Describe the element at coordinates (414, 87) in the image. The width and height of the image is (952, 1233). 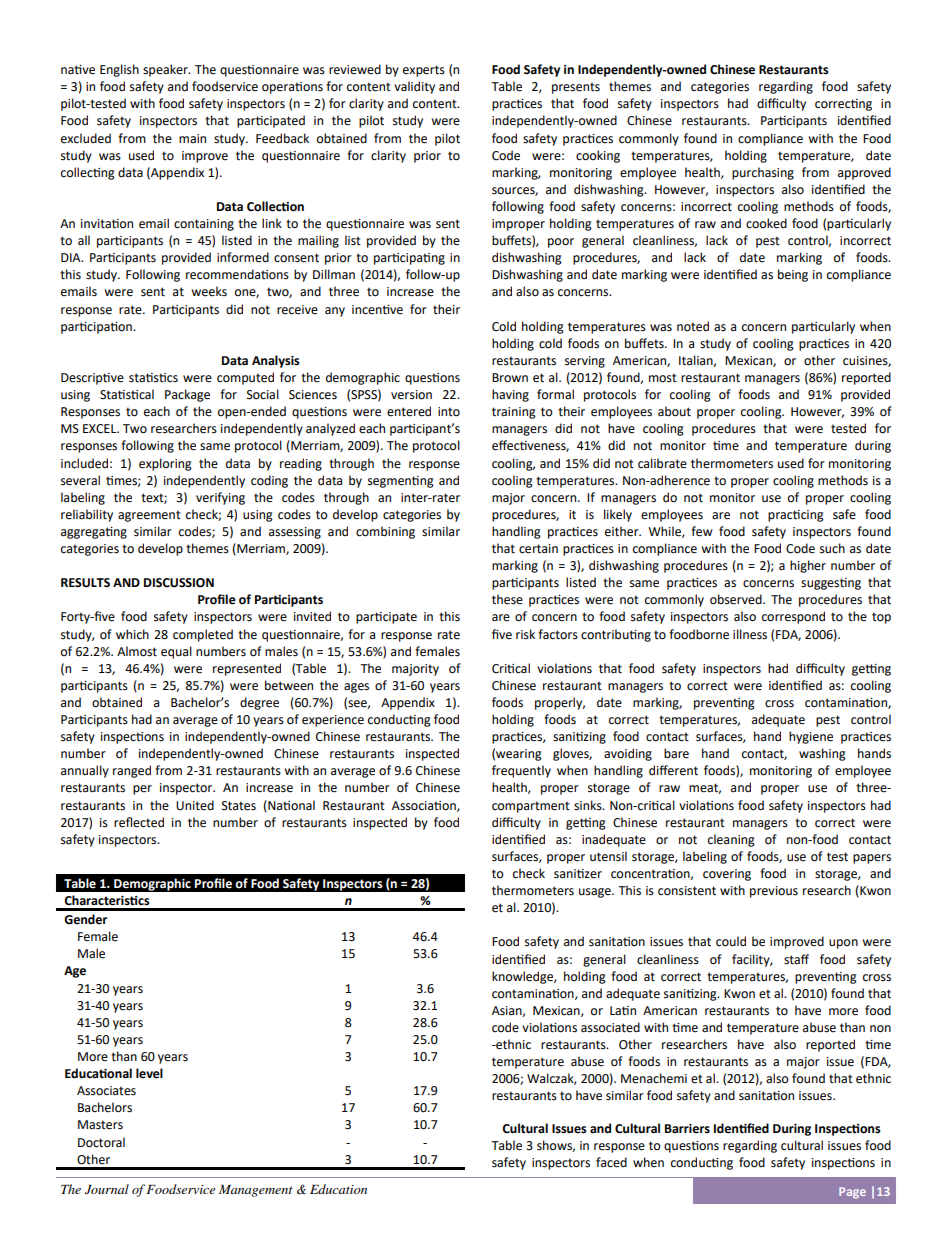
I see `validity` at that location.
